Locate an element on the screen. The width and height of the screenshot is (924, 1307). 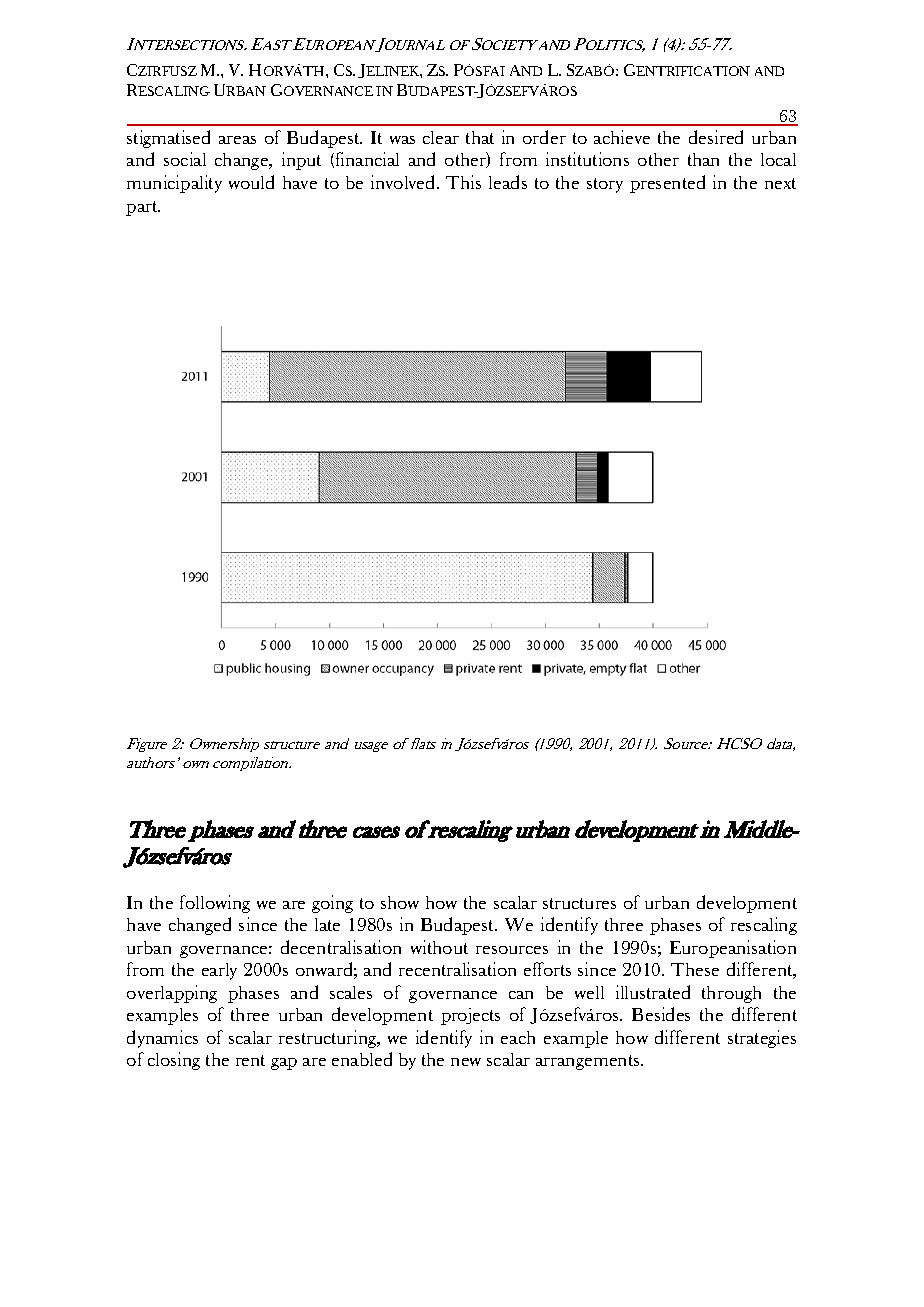
This is located at coordinates (463, 182).
